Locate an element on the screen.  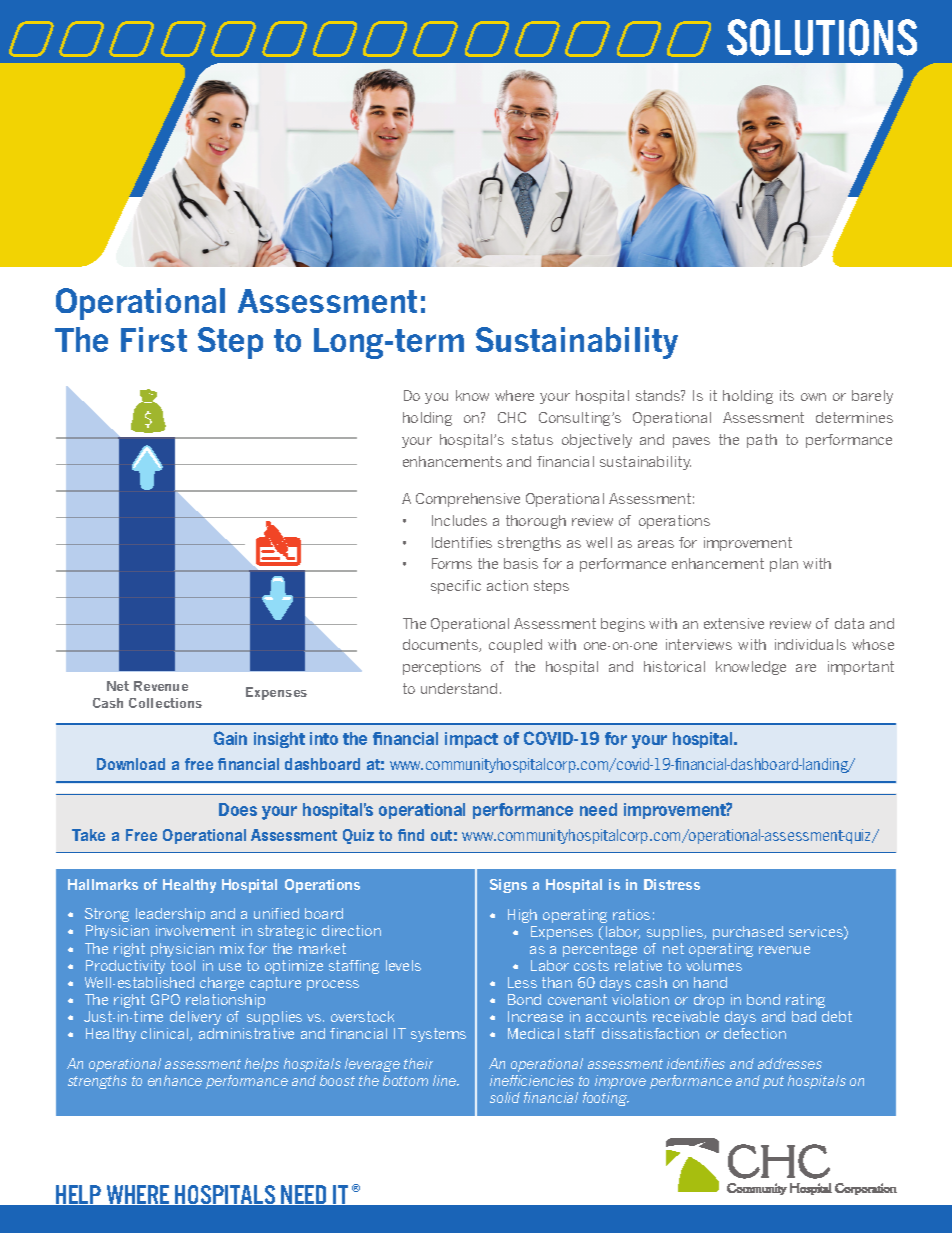
CHC is located at coordinates (512, 417).
